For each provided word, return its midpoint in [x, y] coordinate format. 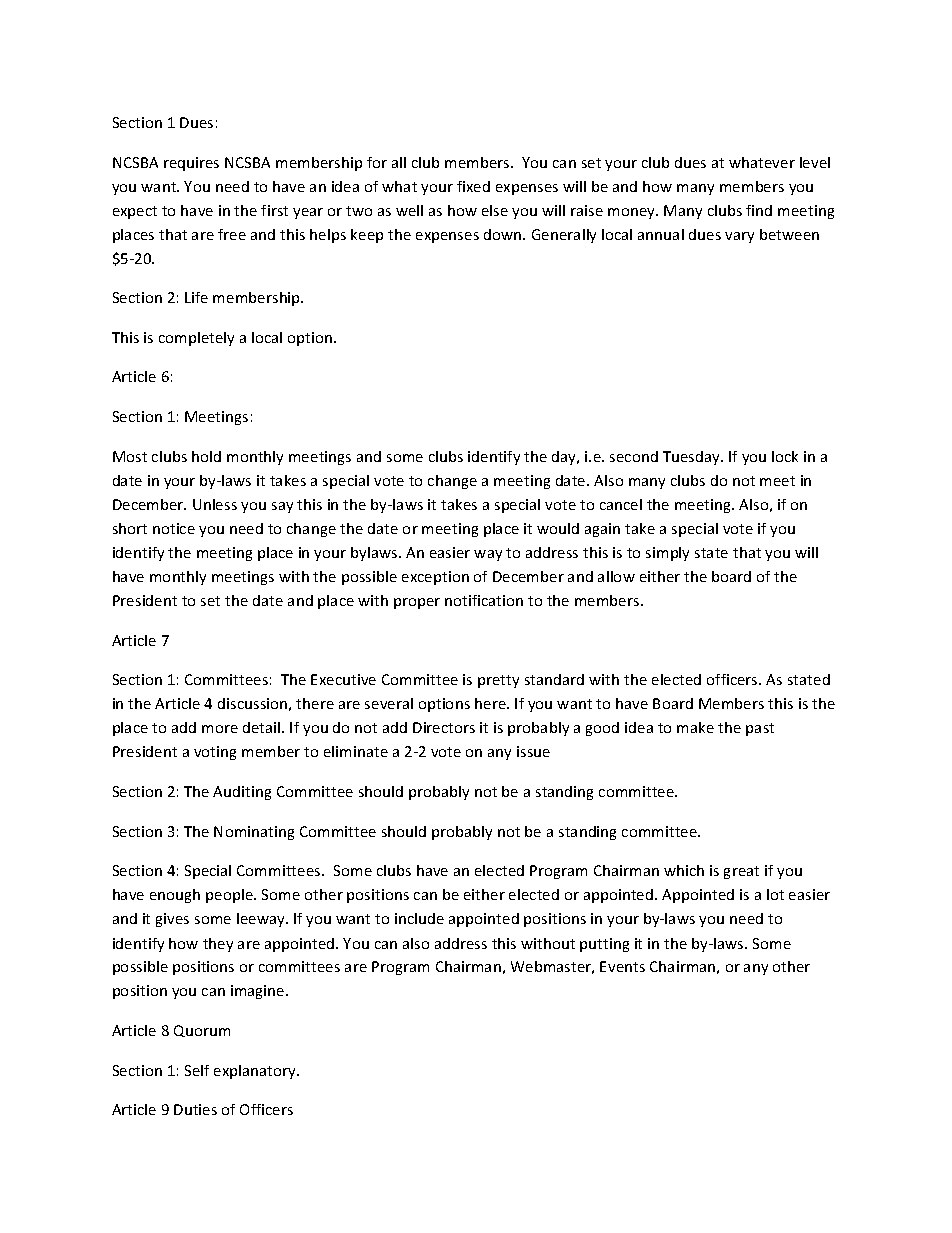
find [759, 210]
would [558, 528]
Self [197, 1070]
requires [191, 164]
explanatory [256, 1072]
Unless [215, 504]
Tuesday [693, 458]
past [760, 729]
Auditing [242, 793]
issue [533, 751]
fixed [473, 186]
